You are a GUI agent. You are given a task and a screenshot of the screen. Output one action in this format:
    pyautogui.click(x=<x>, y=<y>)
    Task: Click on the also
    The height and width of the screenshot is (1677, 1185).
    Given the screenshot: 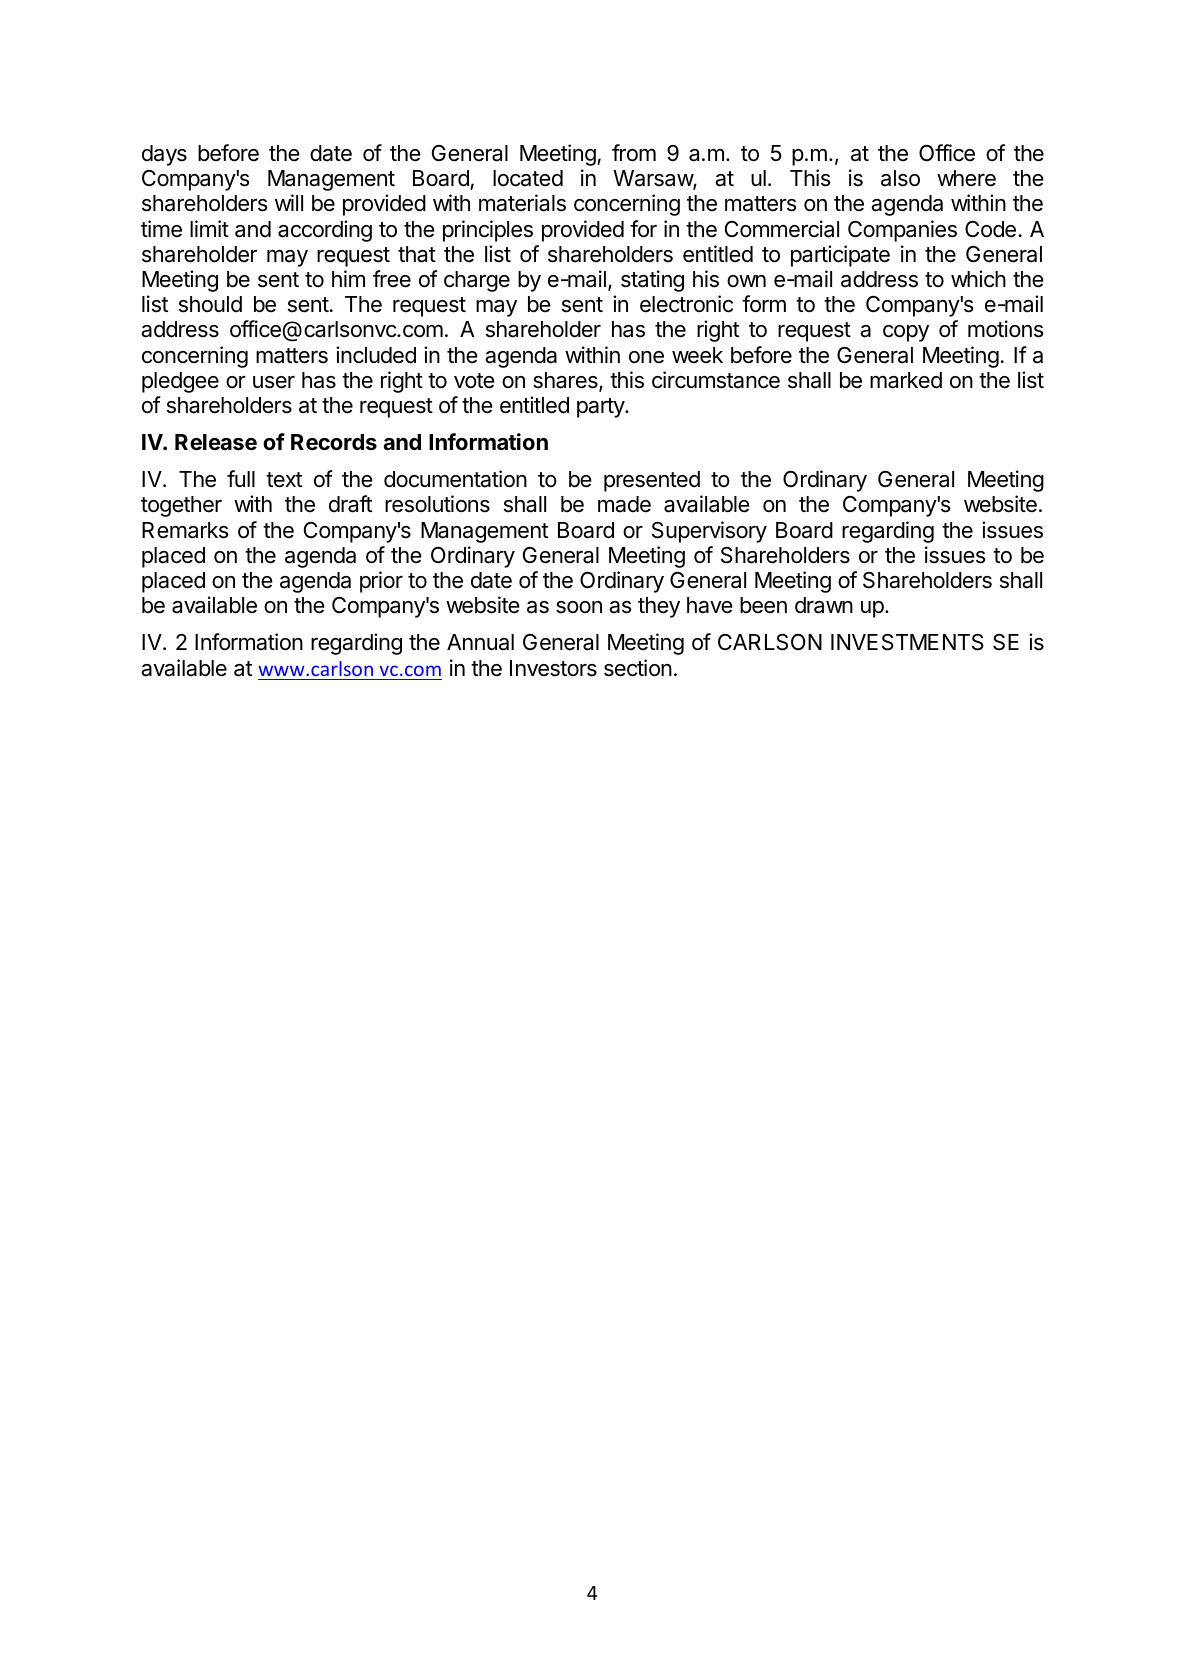 What is the action you would take?
    pyautogui.click(x=900, y=178)
